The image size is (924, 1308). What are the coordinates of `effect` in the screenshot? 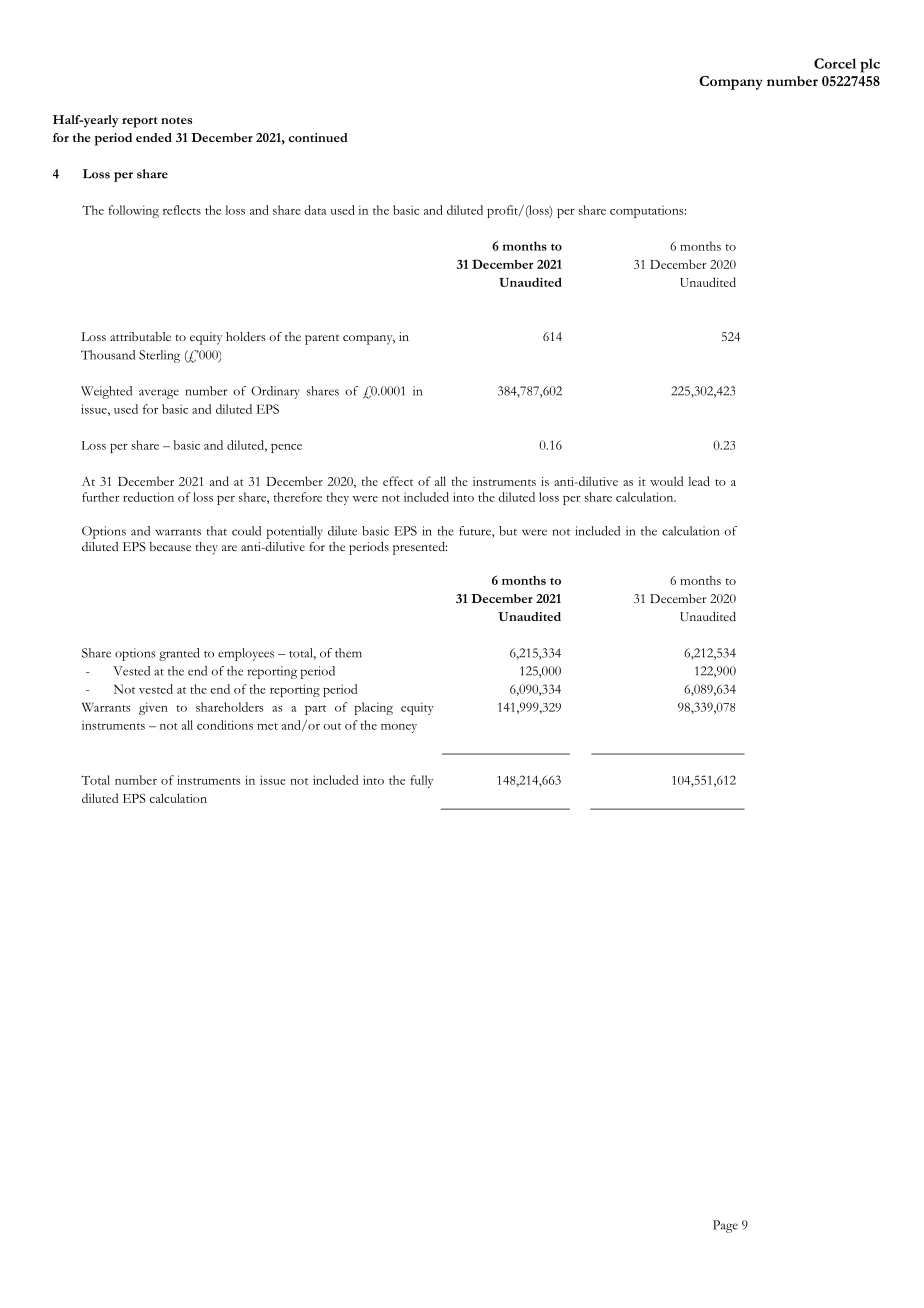 It's located at (398, 481).
